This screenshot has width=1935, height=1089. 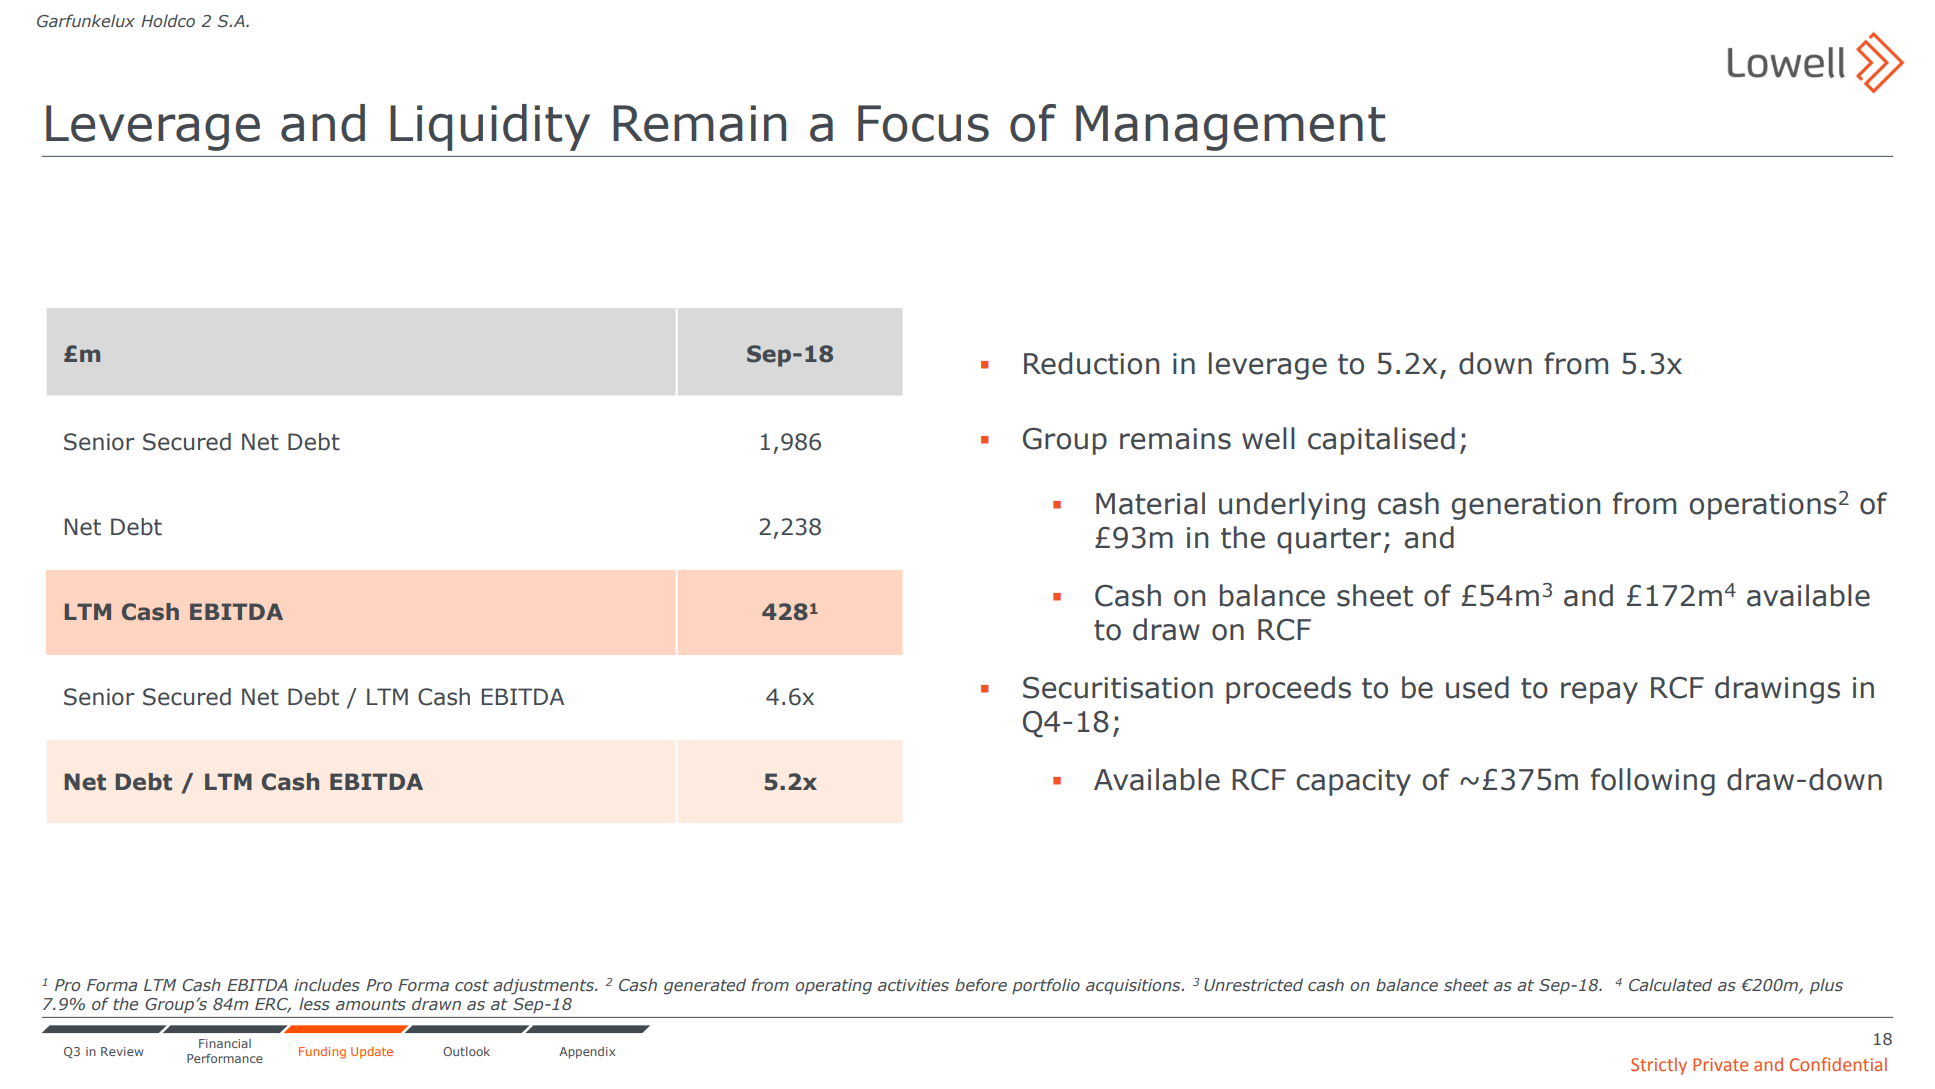 I want to click on Reduction, so click(x=1091, y=363).
